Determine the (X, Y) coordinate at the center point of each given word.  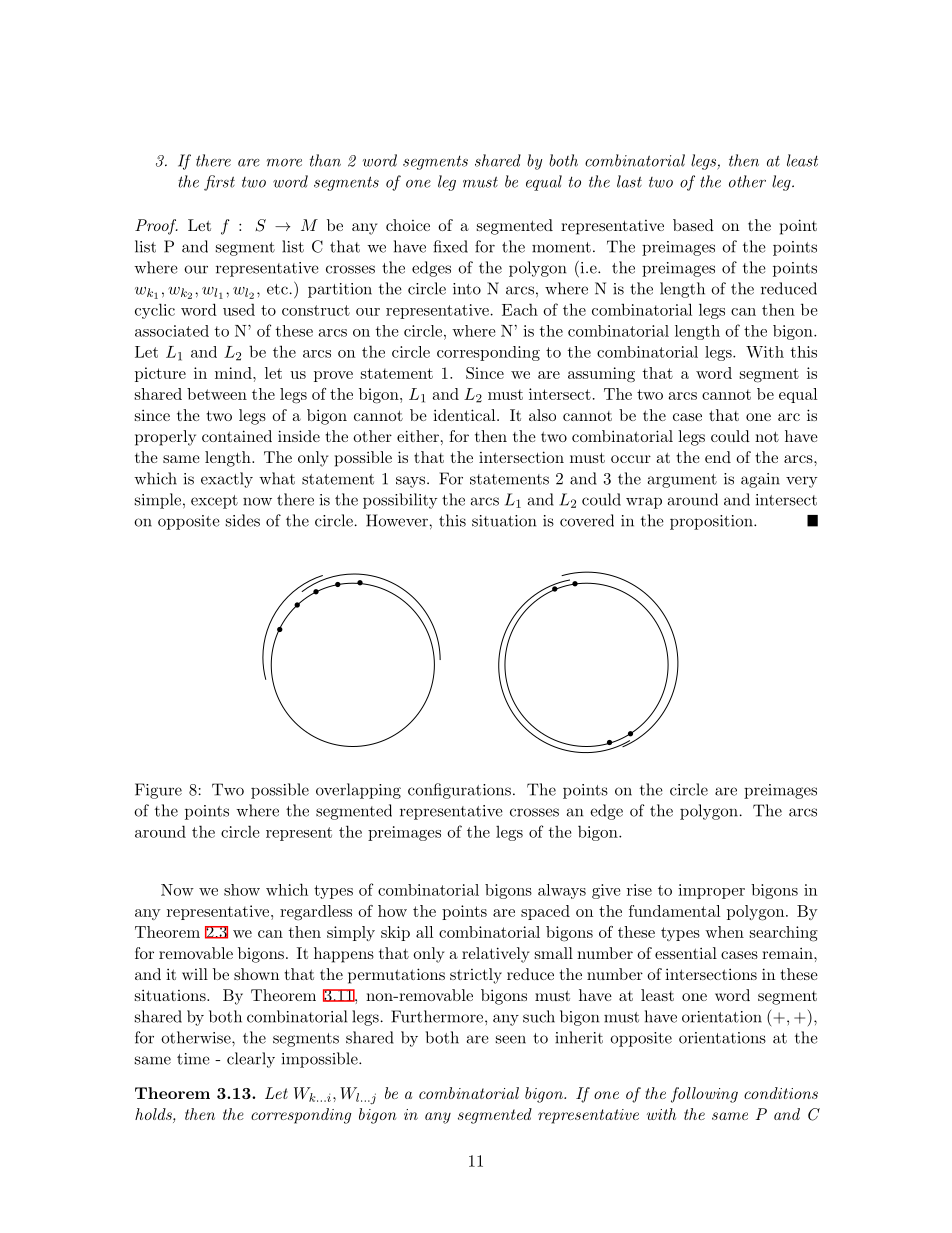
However (398, 520)
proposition (712, 522)
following (704, 1095)
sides (243, 520)
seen (511, 1039)
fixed (450, 246)
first (219, 183)
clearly (251, 1060)
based (693, 225)
